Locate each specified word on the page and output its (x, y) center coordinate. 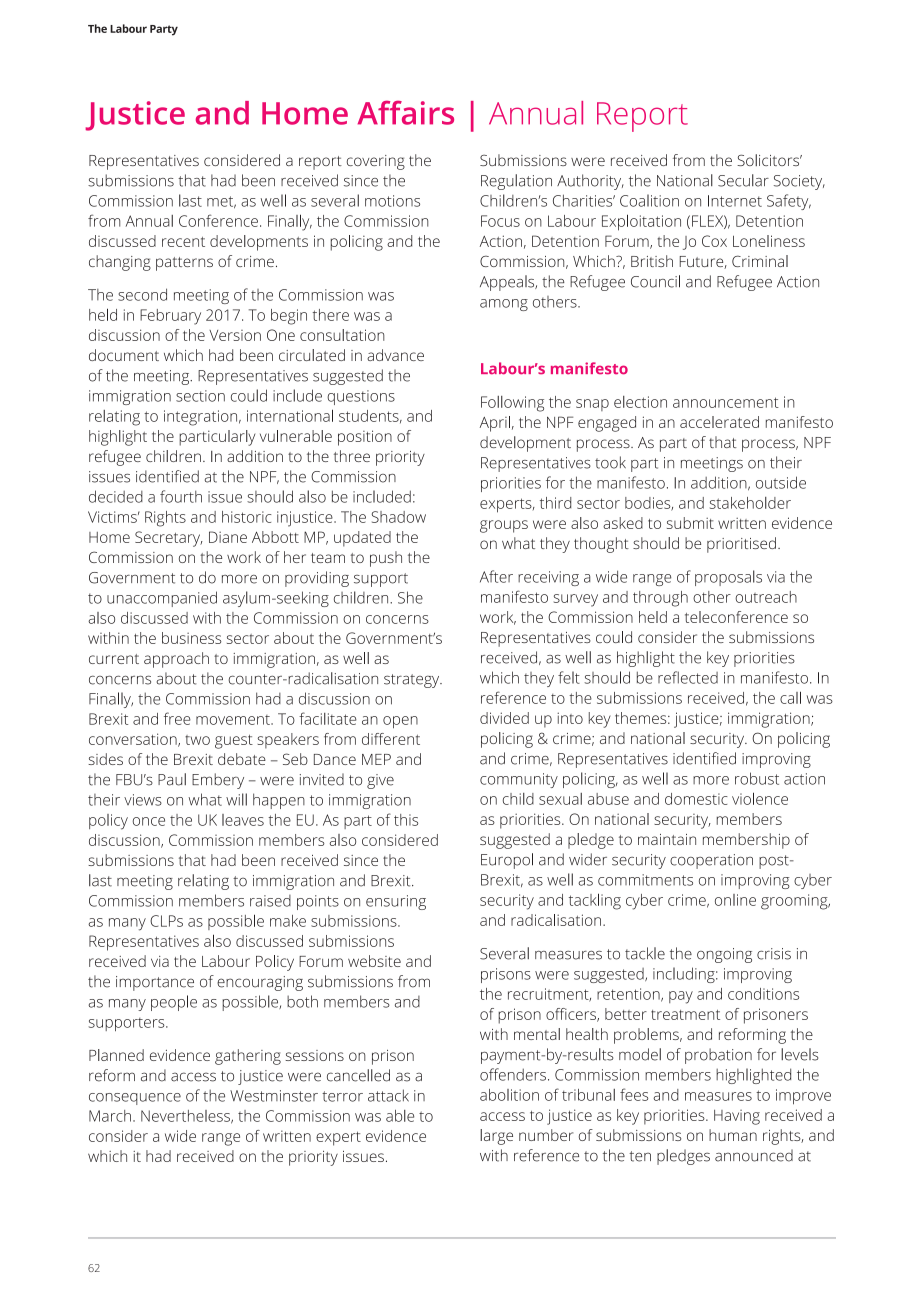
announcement (726, 402)
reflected (688, 677)
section (200, 396)
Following (512, 404)
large (496, 1137)
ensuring (396, 902)
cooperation (711, 861)
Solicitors (769, 160)
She (410, 597)
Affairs (406, 112)
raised (270, 901)
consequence (135, 1099)
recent (183, 242)
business (192, 638)
